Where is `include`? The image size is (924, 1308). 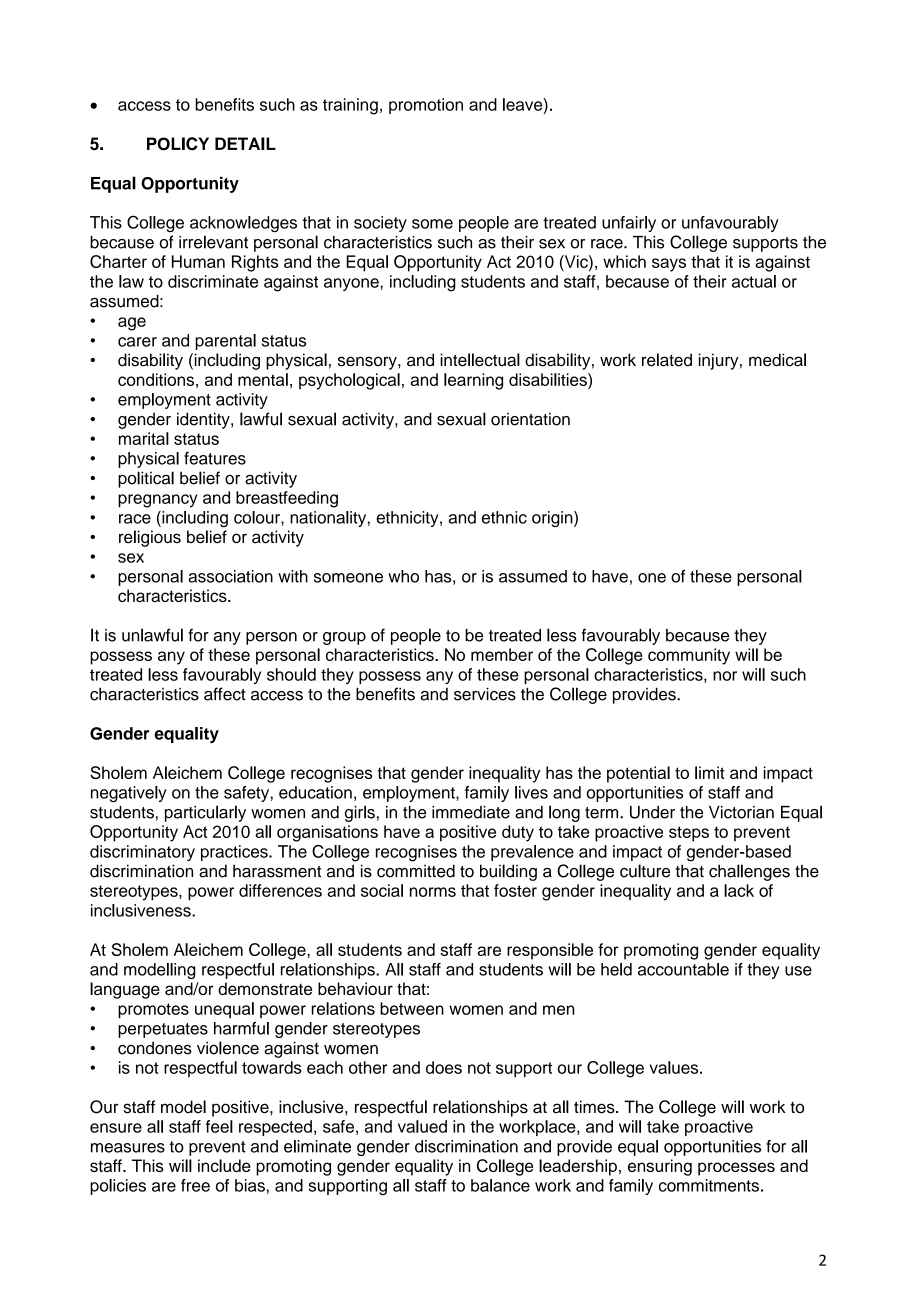
include is located at coordinates (224, 1165).
